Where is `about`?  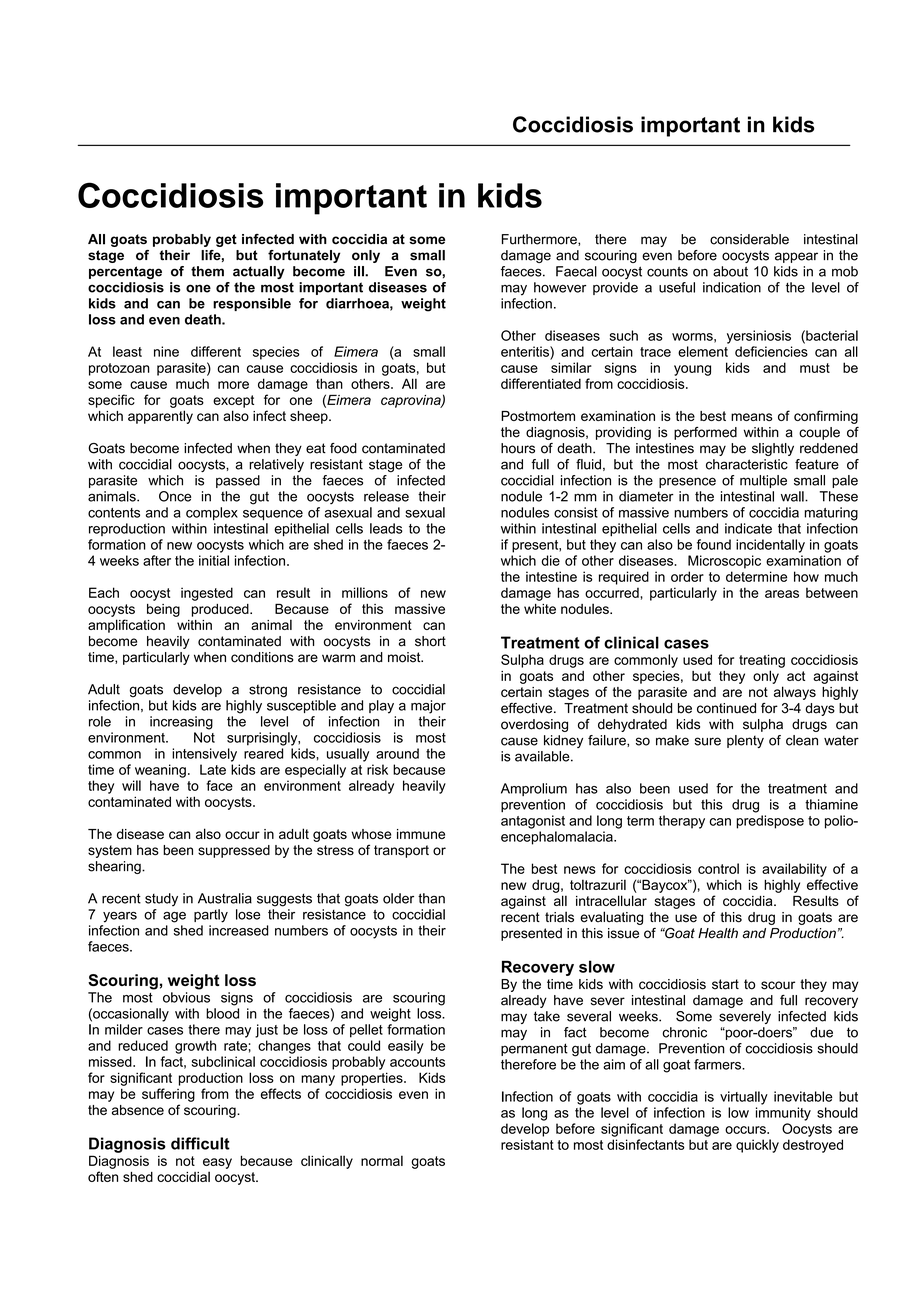 about is located at coordinates (730, 271).
